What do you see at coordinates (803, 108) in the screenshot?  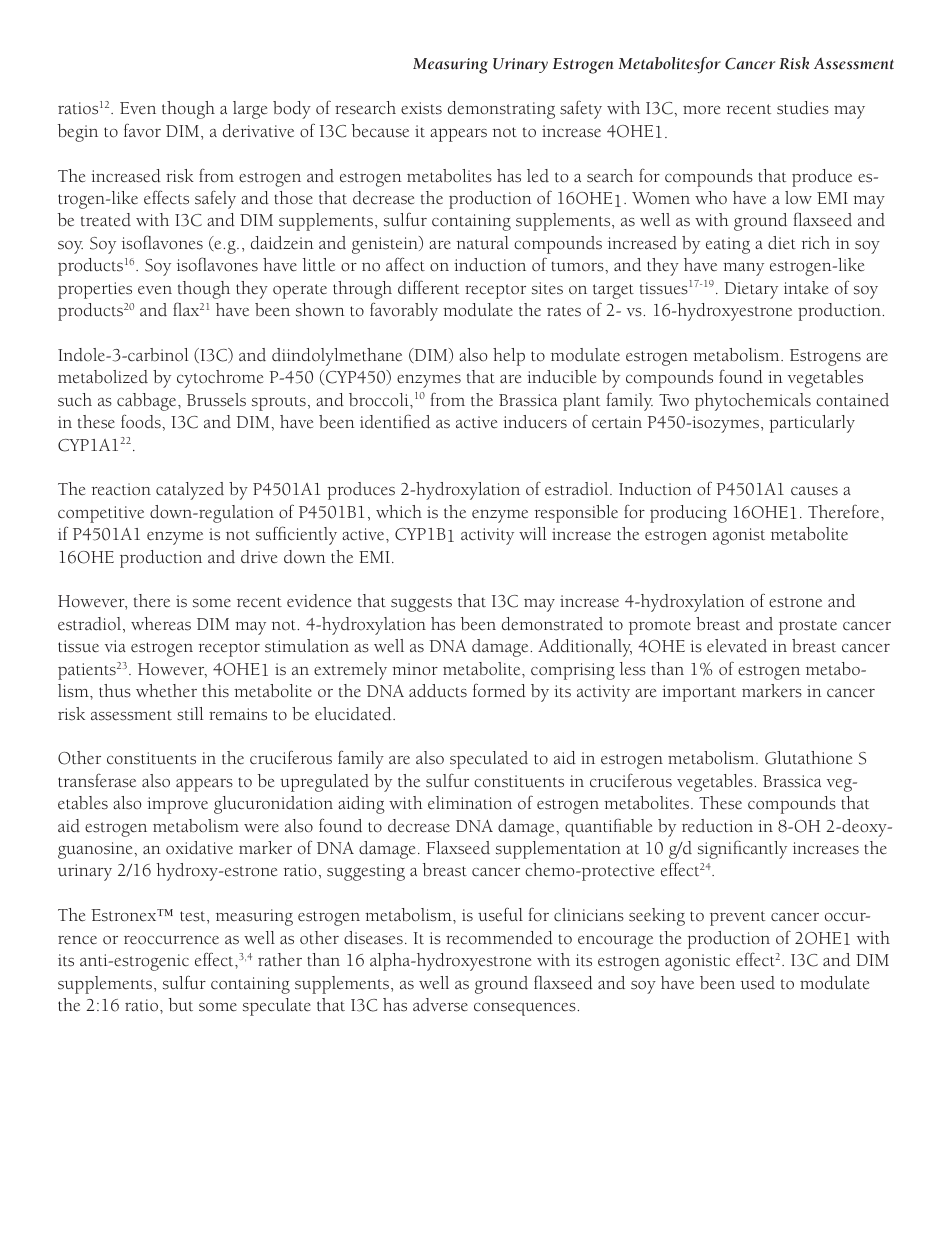 I see `studies` at bounding box center [803, 108].
